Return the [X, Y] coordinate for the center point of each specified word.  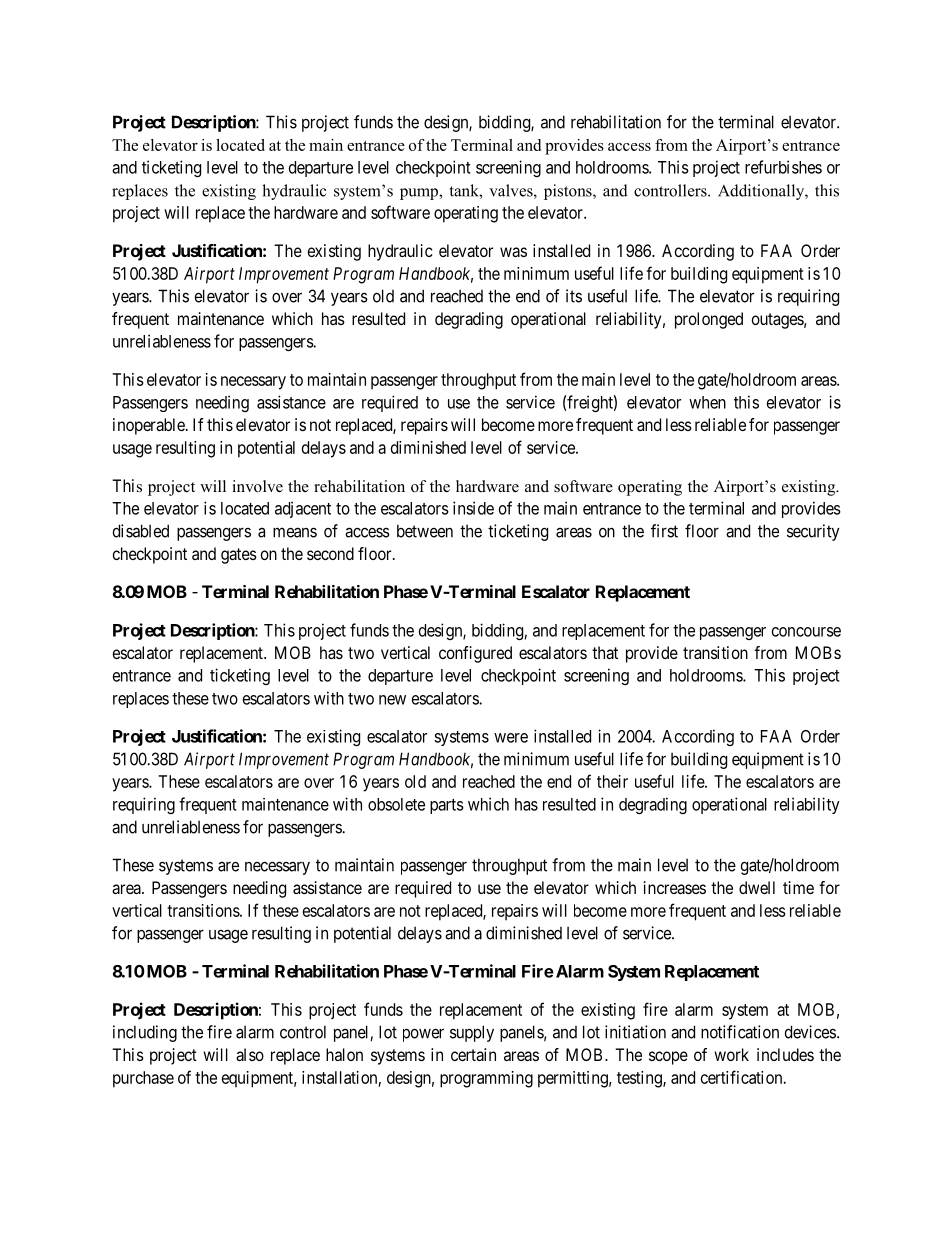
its [574, 296]
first [664, 531]
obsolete [396, 804]
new [392, 700]
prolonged [709, 320]
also [250, 1054]
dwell [757, 887]
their [612, 781]
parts [447, 806]
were [511, 738]
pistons [569, 192]
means [295, 532]
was [513, 252]
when [707, 402]
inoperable [150, 426]
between [425, 531]
